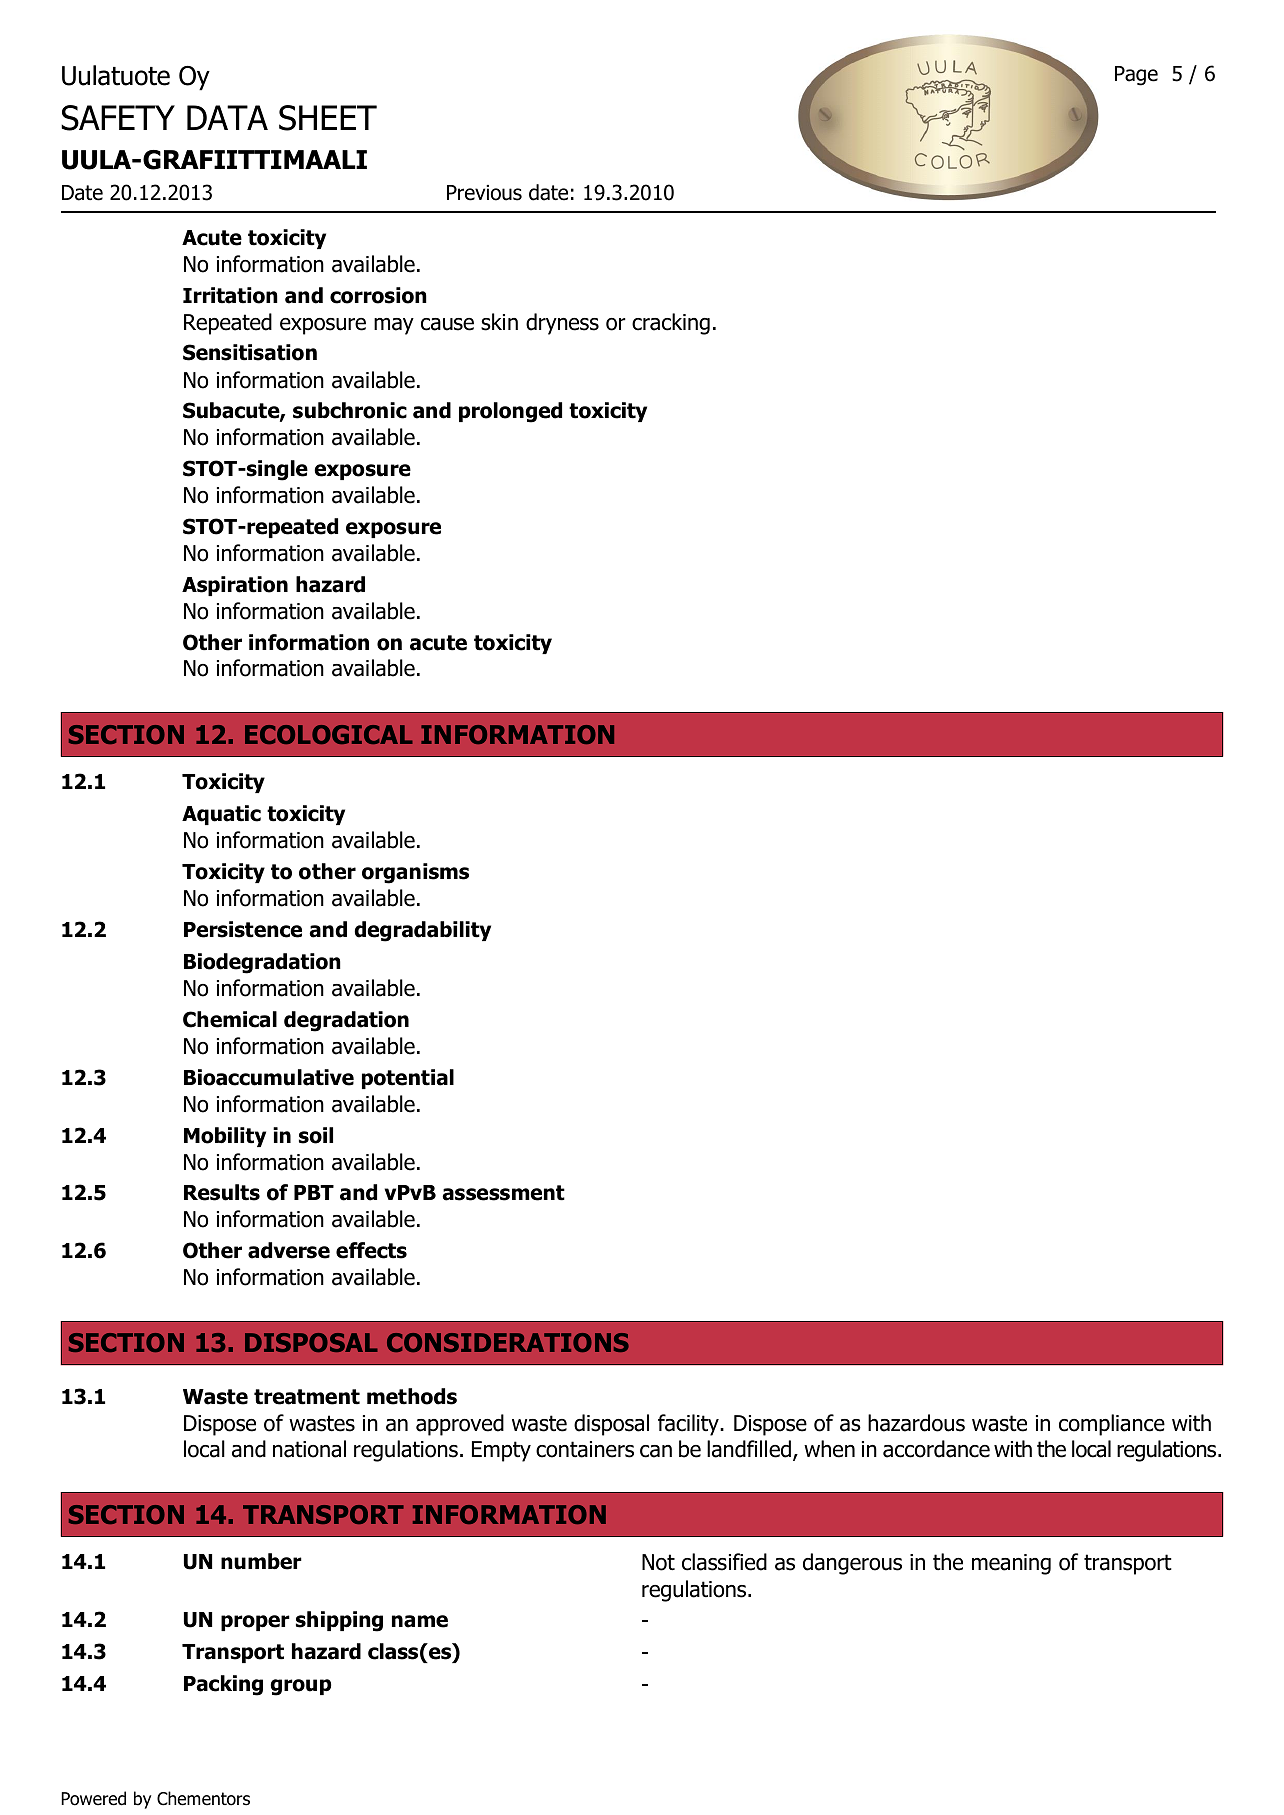 Image resolution: width=1284 pixels, height=1815 pixels. Describe the element at coordinates (1136, 76) in the screenshot. I see `Page` at that location.
